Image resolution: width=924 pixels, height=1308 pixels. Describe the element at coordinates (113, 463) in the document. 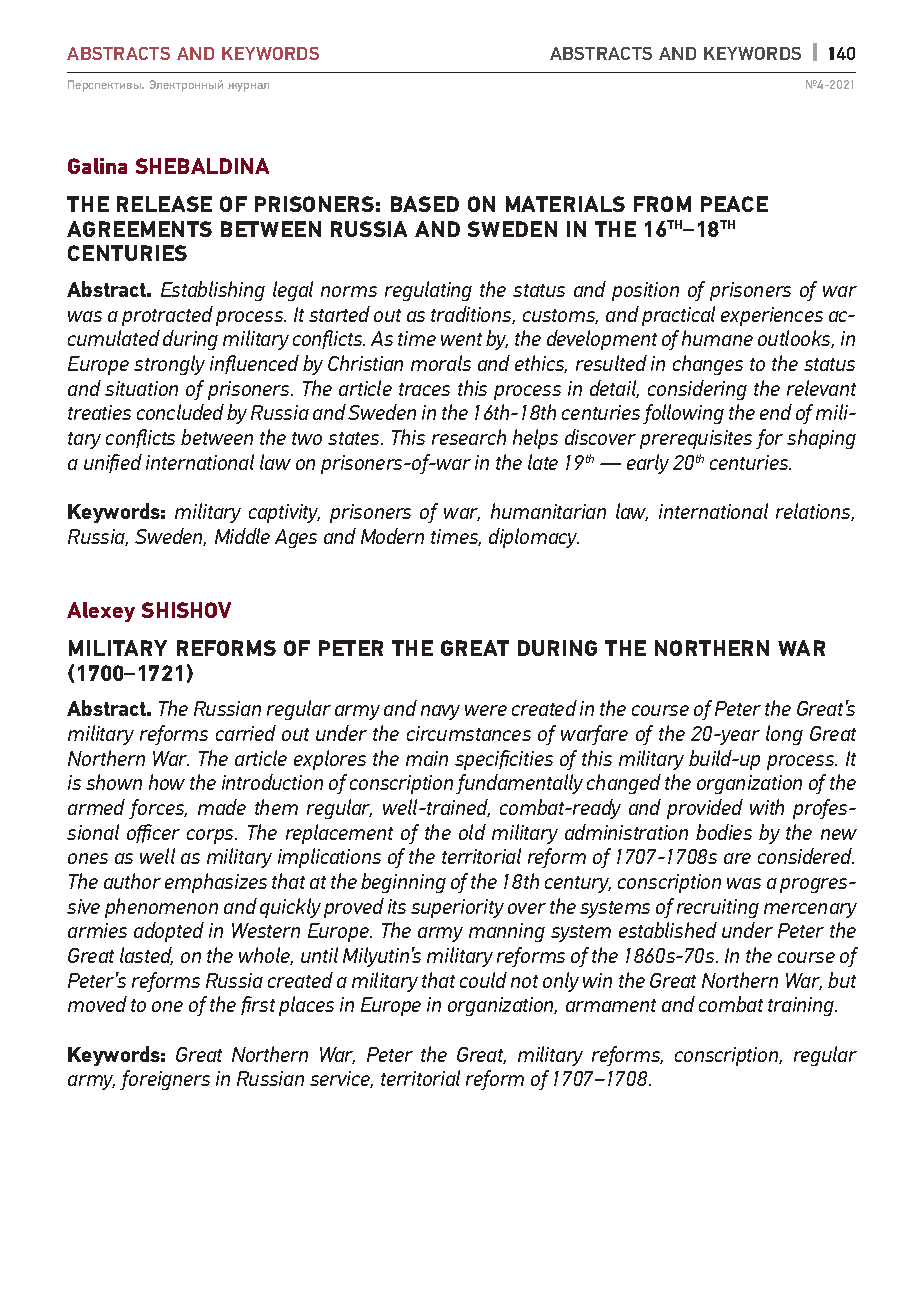

I see `unified` at that location.
